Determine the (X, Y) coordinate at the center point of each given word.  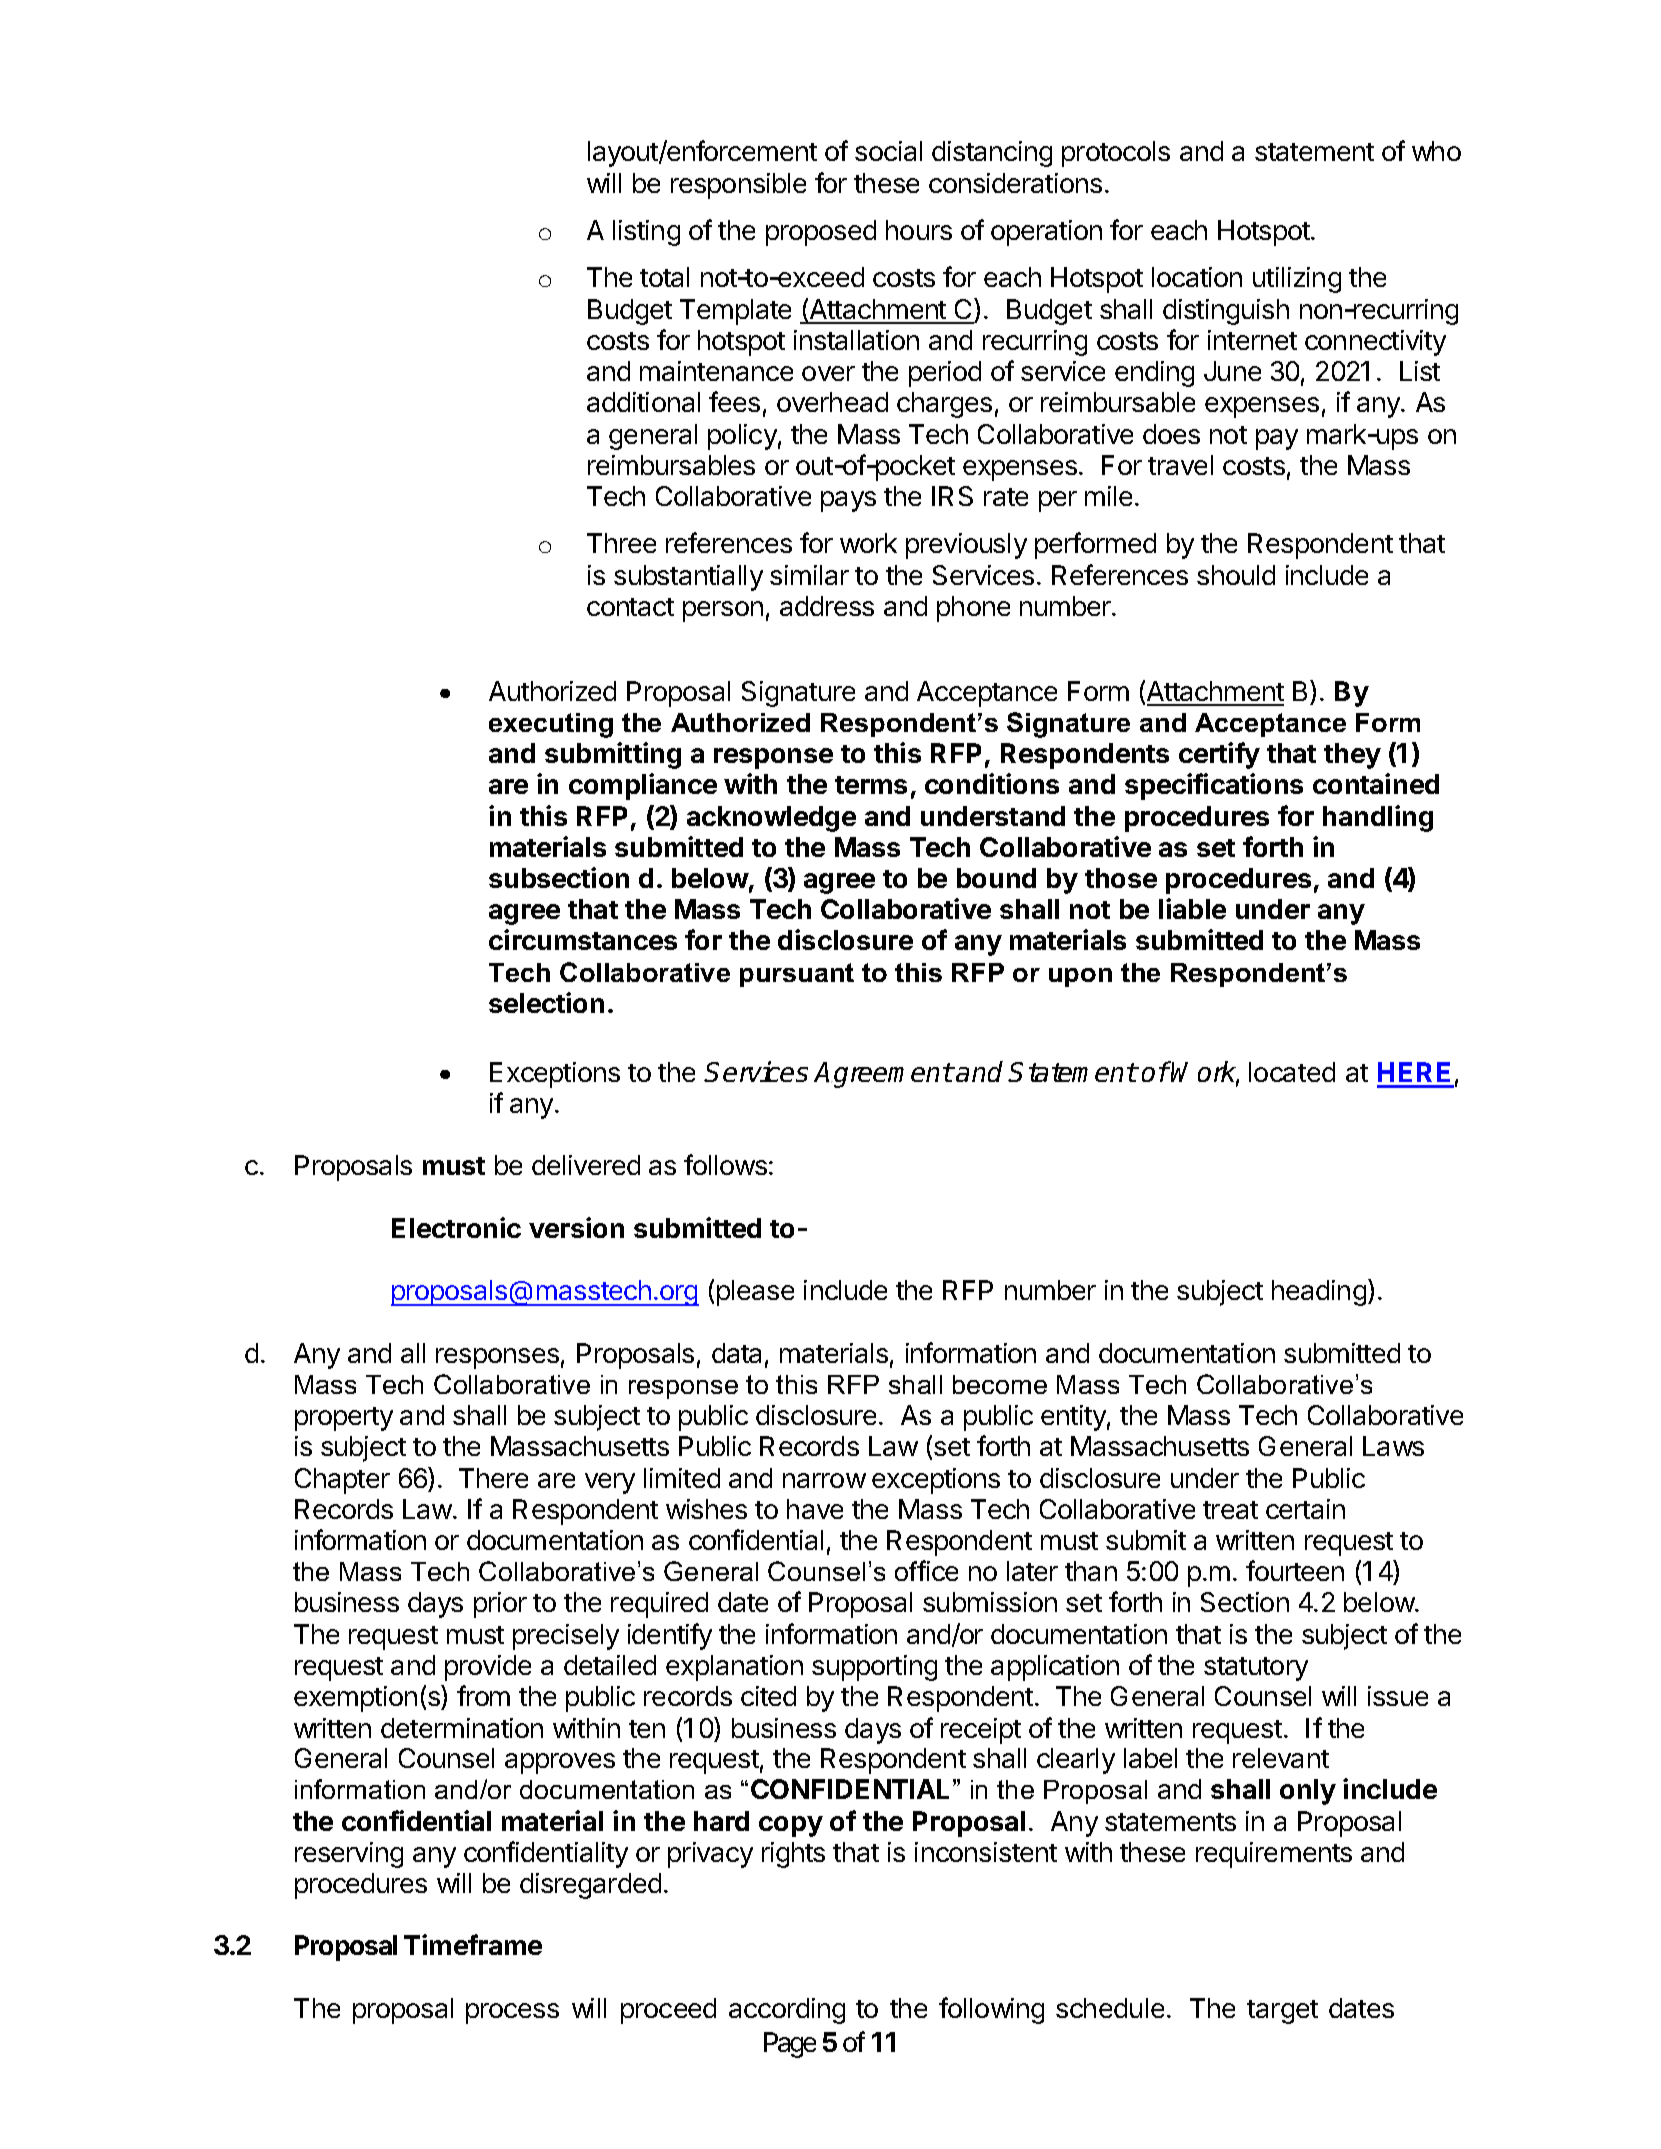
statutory (1256, 1669)
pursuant (797, 975)
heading (1319, 1293)
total (664, 277)
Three (621, 543)
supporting (874, 1668)
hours (919, 230)
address (827, 606)
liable (1192, 908)
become (1000, 1384)
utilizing (1297, 280)
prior (500, 1605)
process (512, 2013)
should (1236, 575)
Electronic (456, 1227)
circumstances (583, 939)
